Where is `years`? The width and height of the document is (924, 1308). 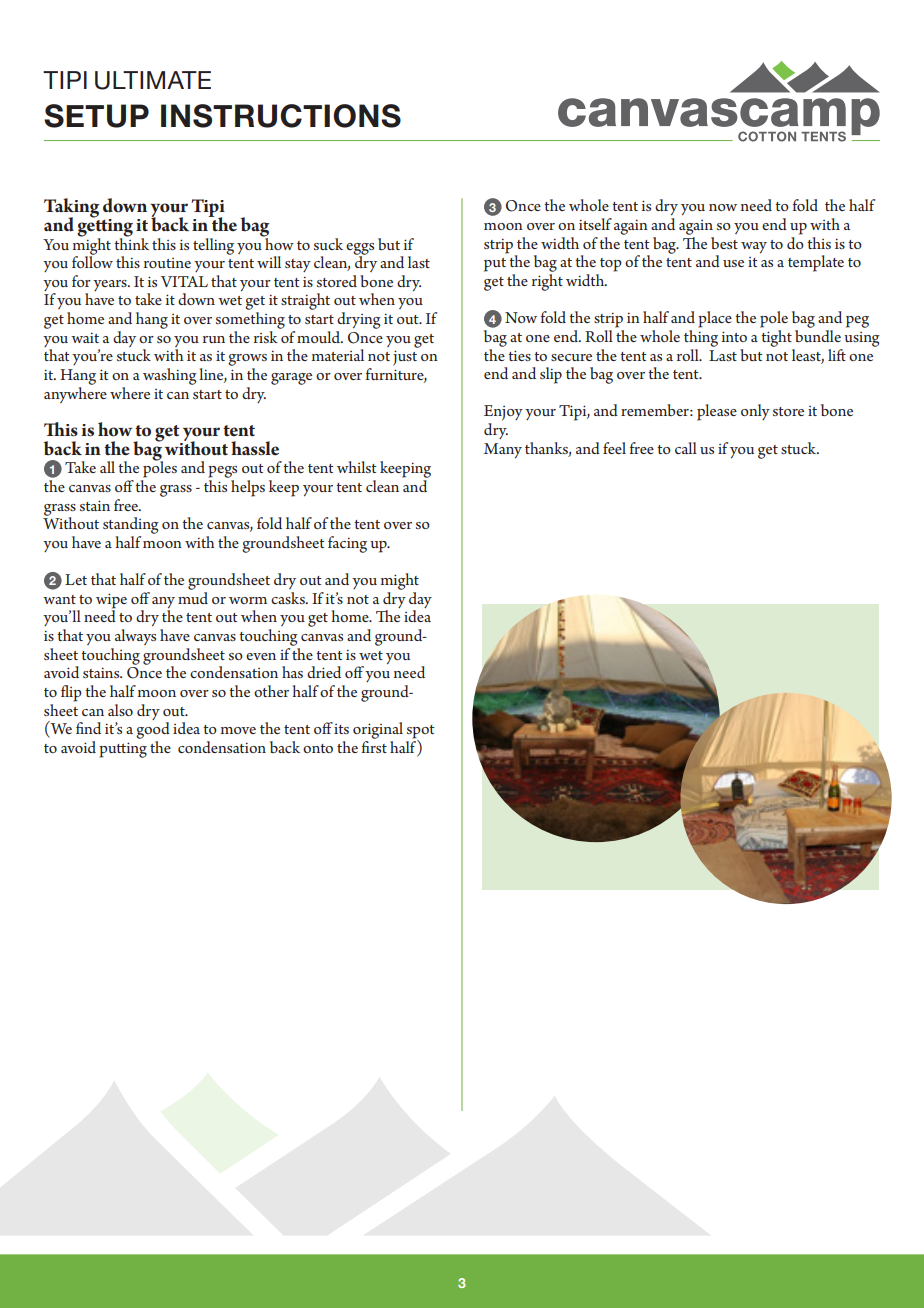 years is located at coordinates (111, 285).
